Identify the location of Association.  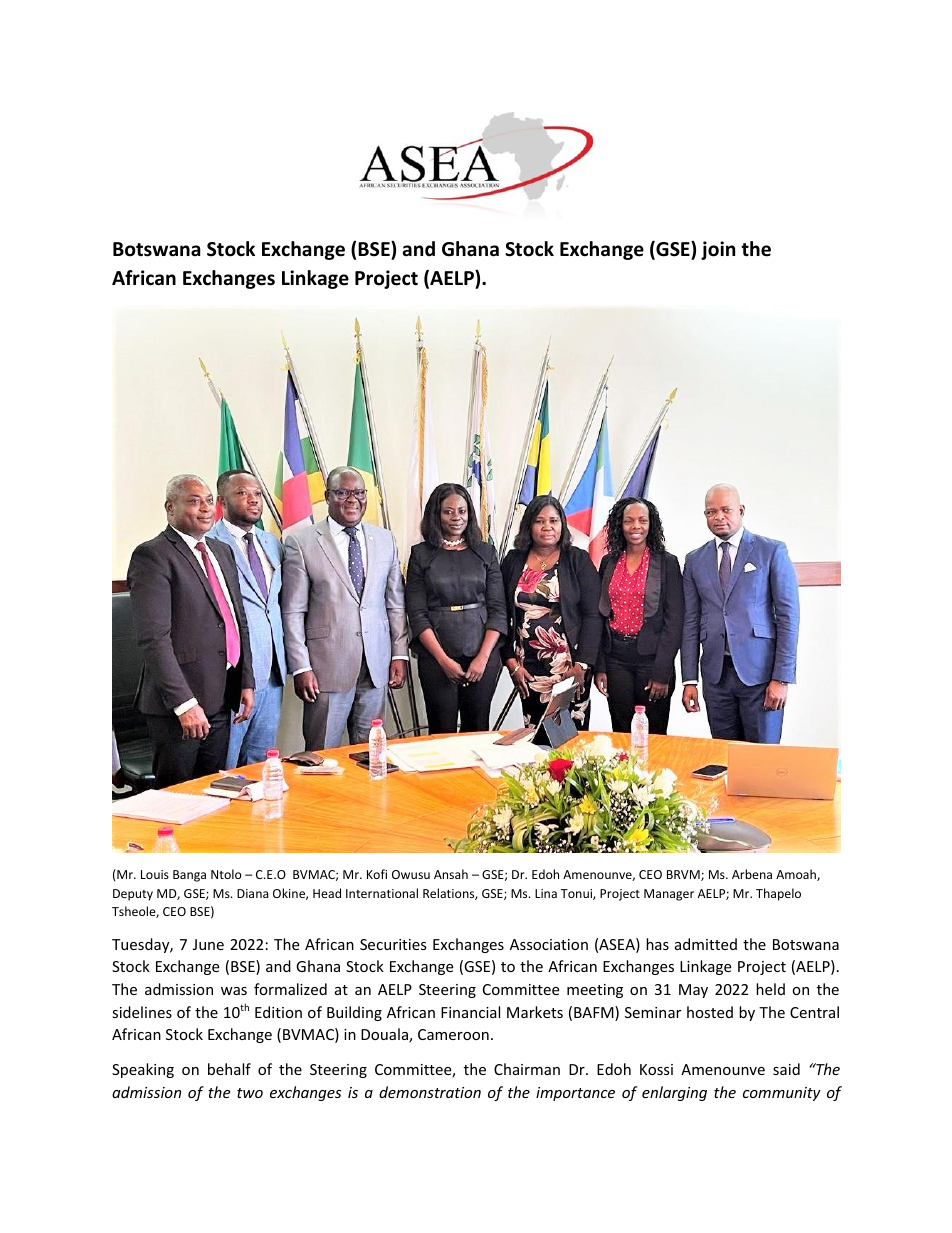
(549, 944).
